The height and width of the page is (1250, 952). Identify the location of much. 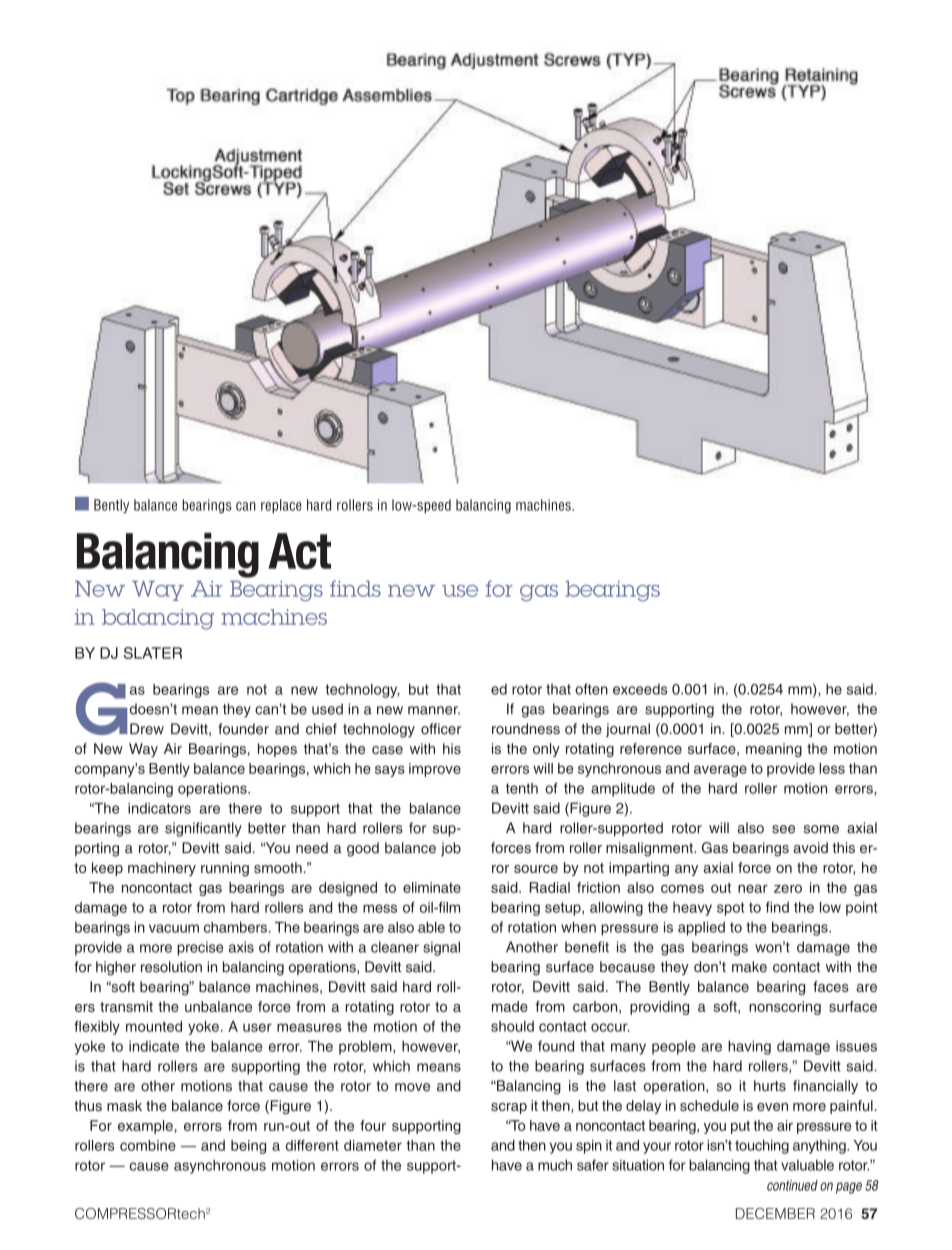
(555, 1165).
